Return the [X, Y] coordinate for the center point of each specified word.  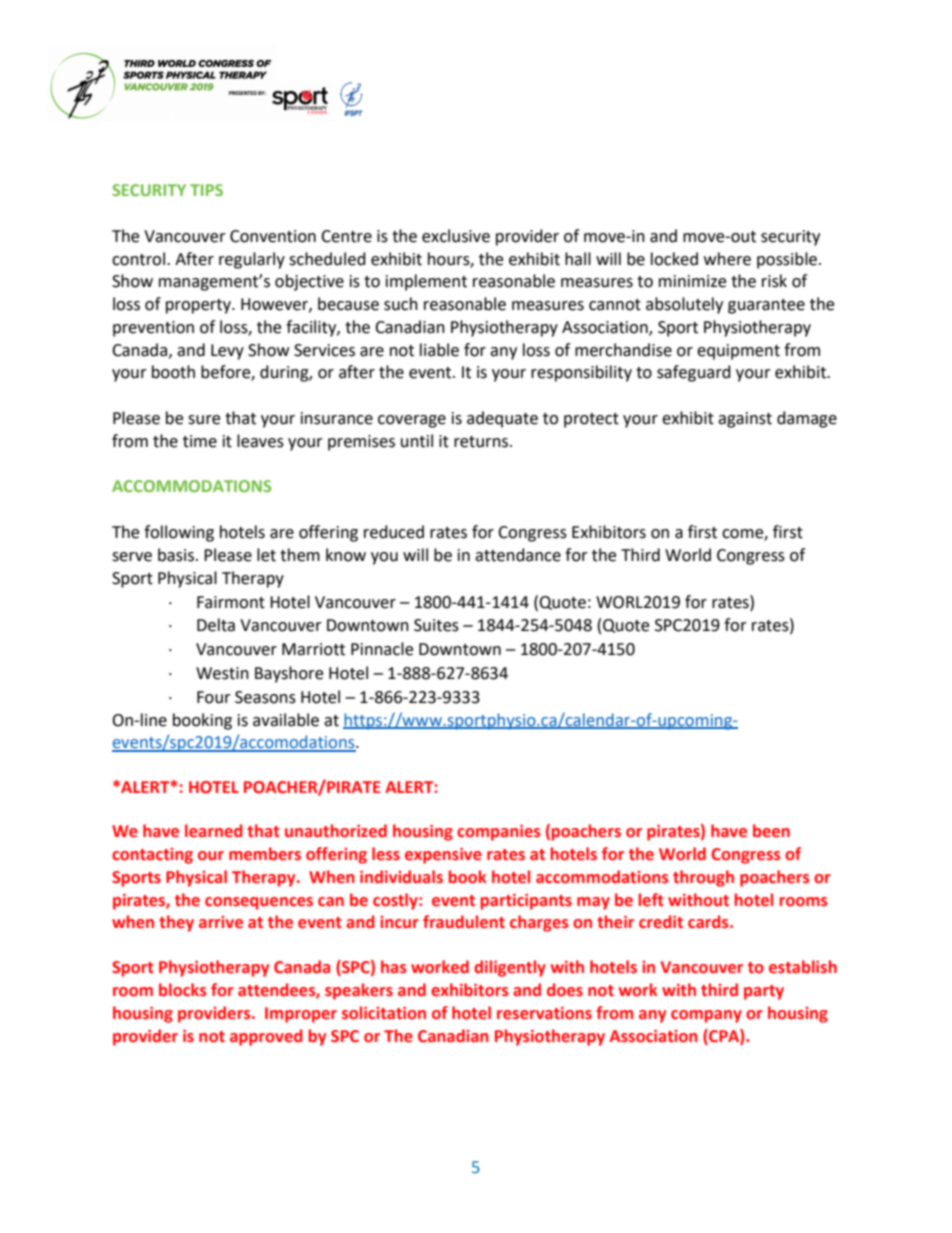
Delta [216, 625]
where [727, 259]
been [771, 831]
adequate [502, 419]
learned [213, 831]
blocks [182, 990]
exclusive [456, 236]
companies [498, 833]
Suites [436, 625]
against [745, 420]
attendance [518, 555]
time [200, 441]
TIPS [206, 190]
